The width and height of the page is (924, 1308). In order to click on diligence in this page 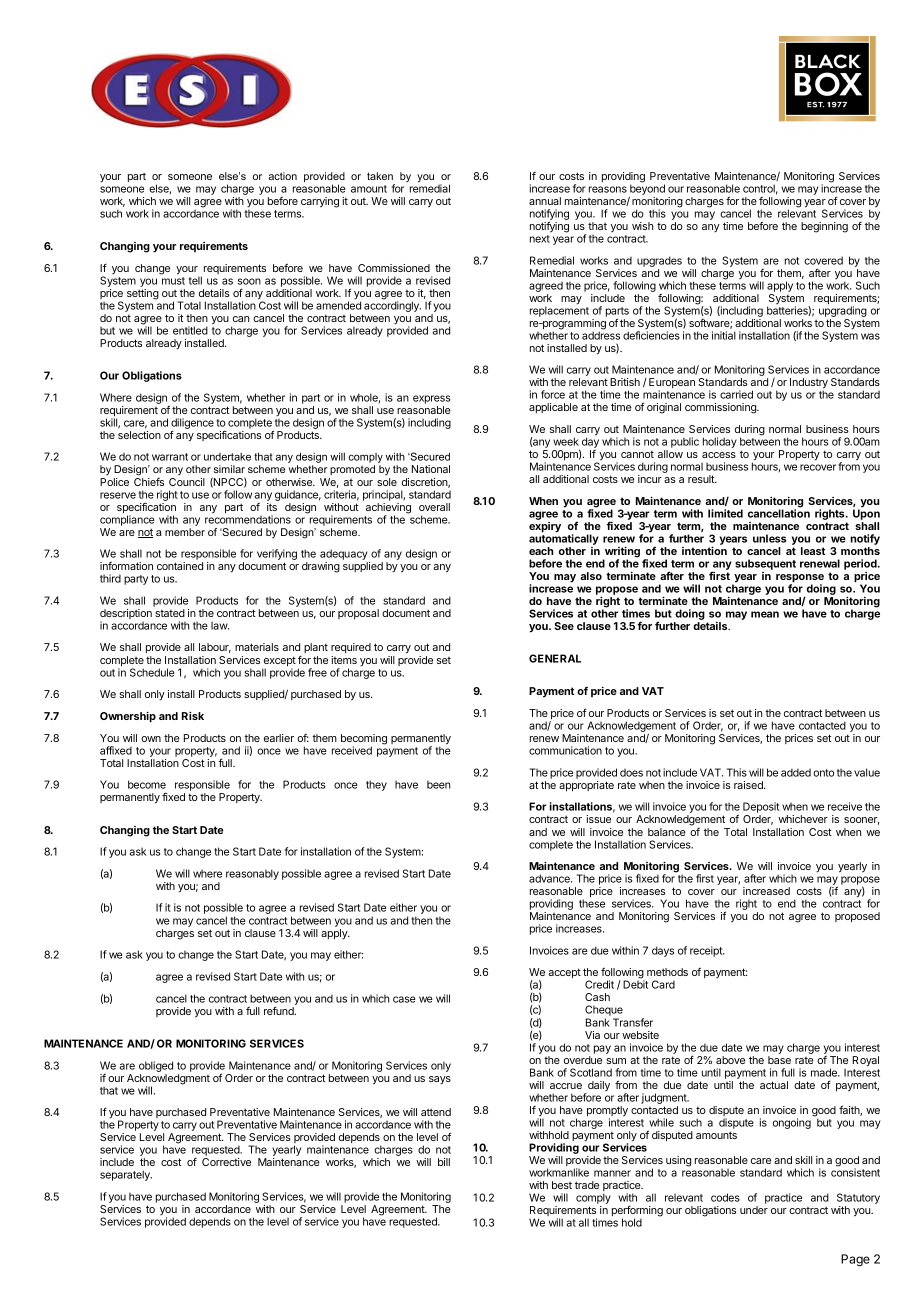, I will do `click(192, 424)`.
